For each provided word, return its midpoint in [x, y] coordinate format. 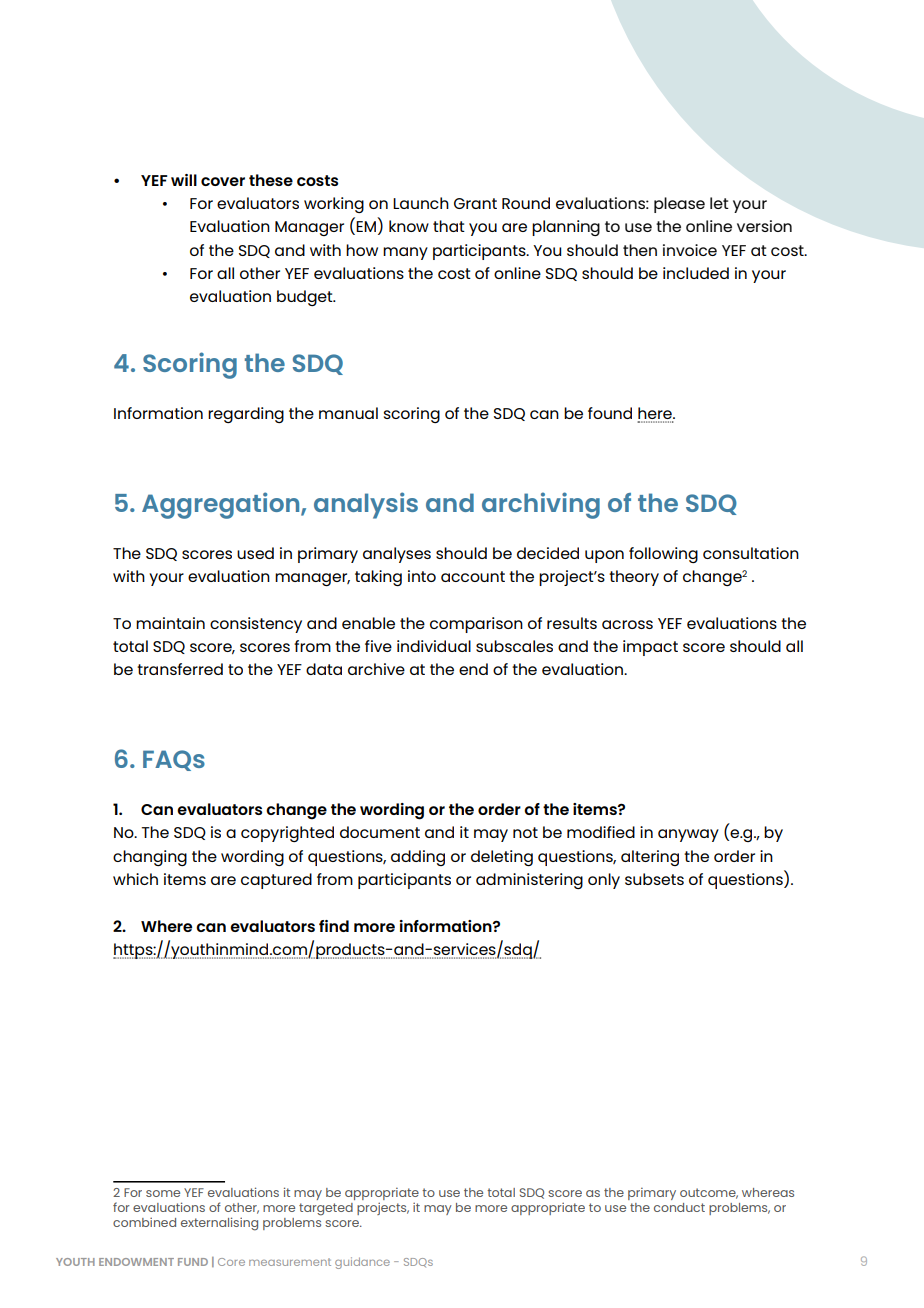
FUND [193, 1262]
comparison [476, 625]
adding [418, 858]
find [334, 926]
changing [150, 858]
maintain [170, 623]
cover [223, 181]
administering [529, 881]
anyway [688, 835]
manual [348, 413]
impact [650, 648]
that [449, 226]
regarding [246, 415]
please [679, 205]
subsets [654, 879]
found [610, 413]
